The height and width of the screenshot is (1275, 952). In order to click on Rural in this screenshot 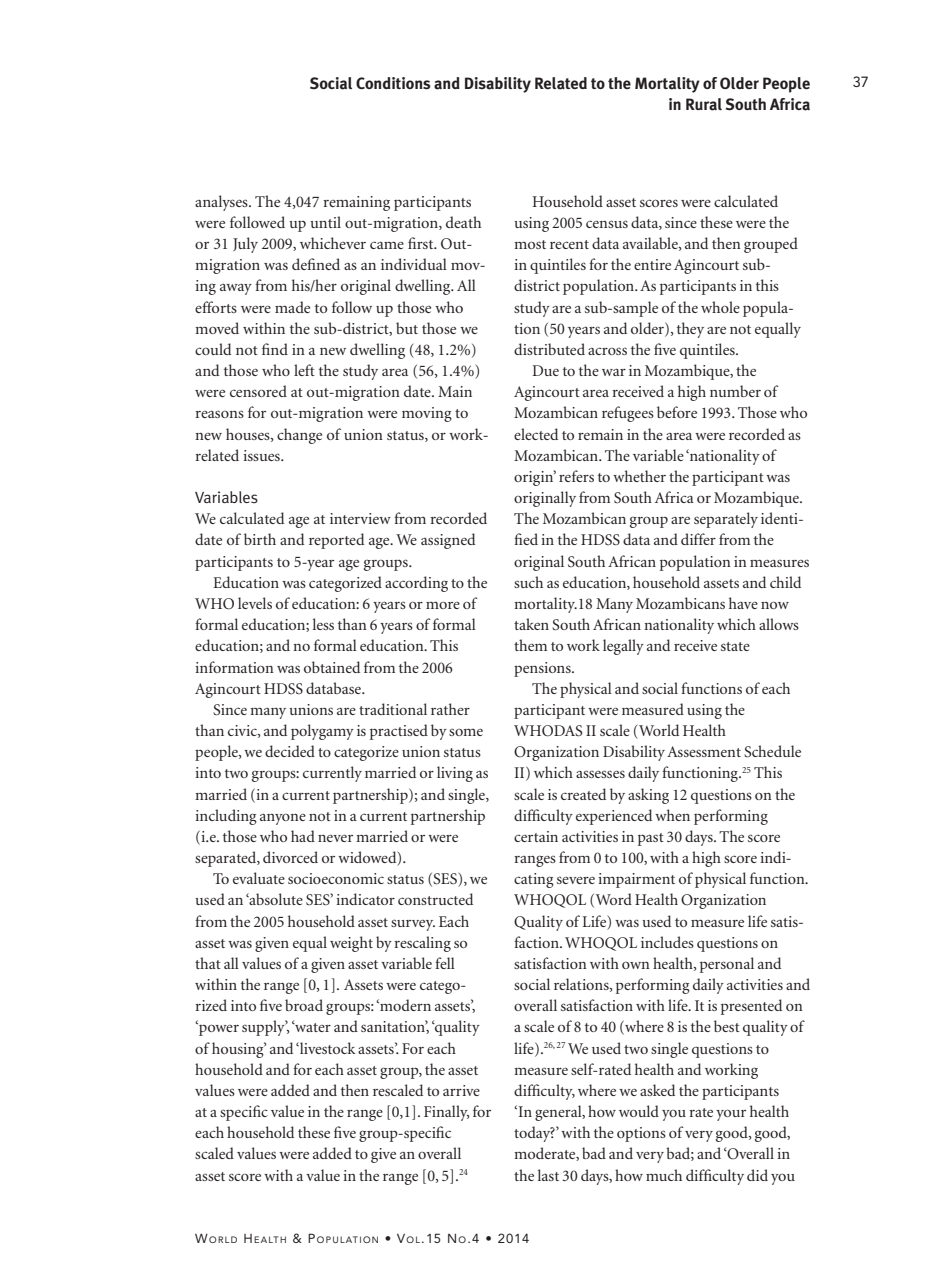, I will do `click(704, 104)`.
